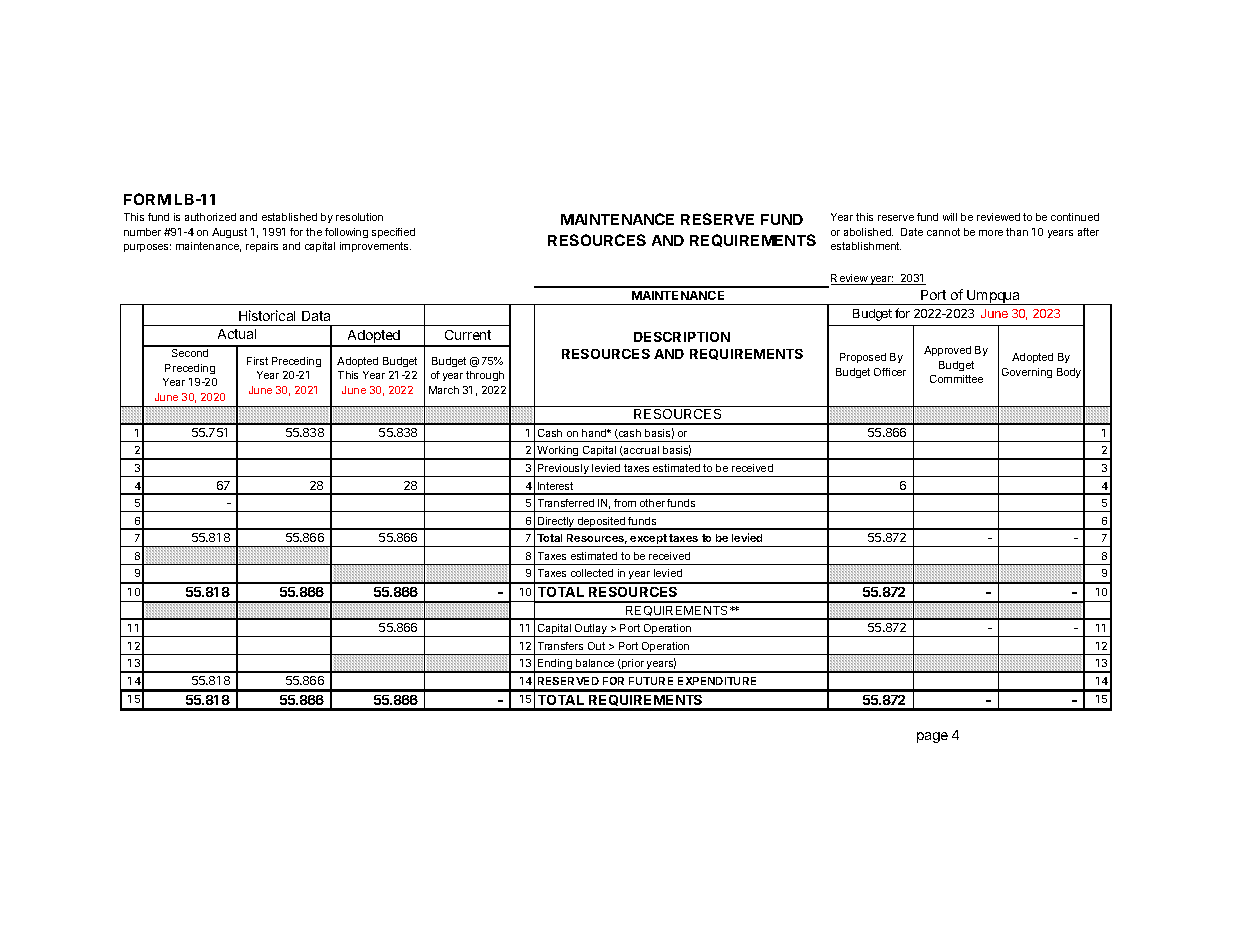 The height and width of the page is (952, 1233). What do you see at coordinates (649, 540) in the page?
I see `except` at bounding box center [649, 540].
